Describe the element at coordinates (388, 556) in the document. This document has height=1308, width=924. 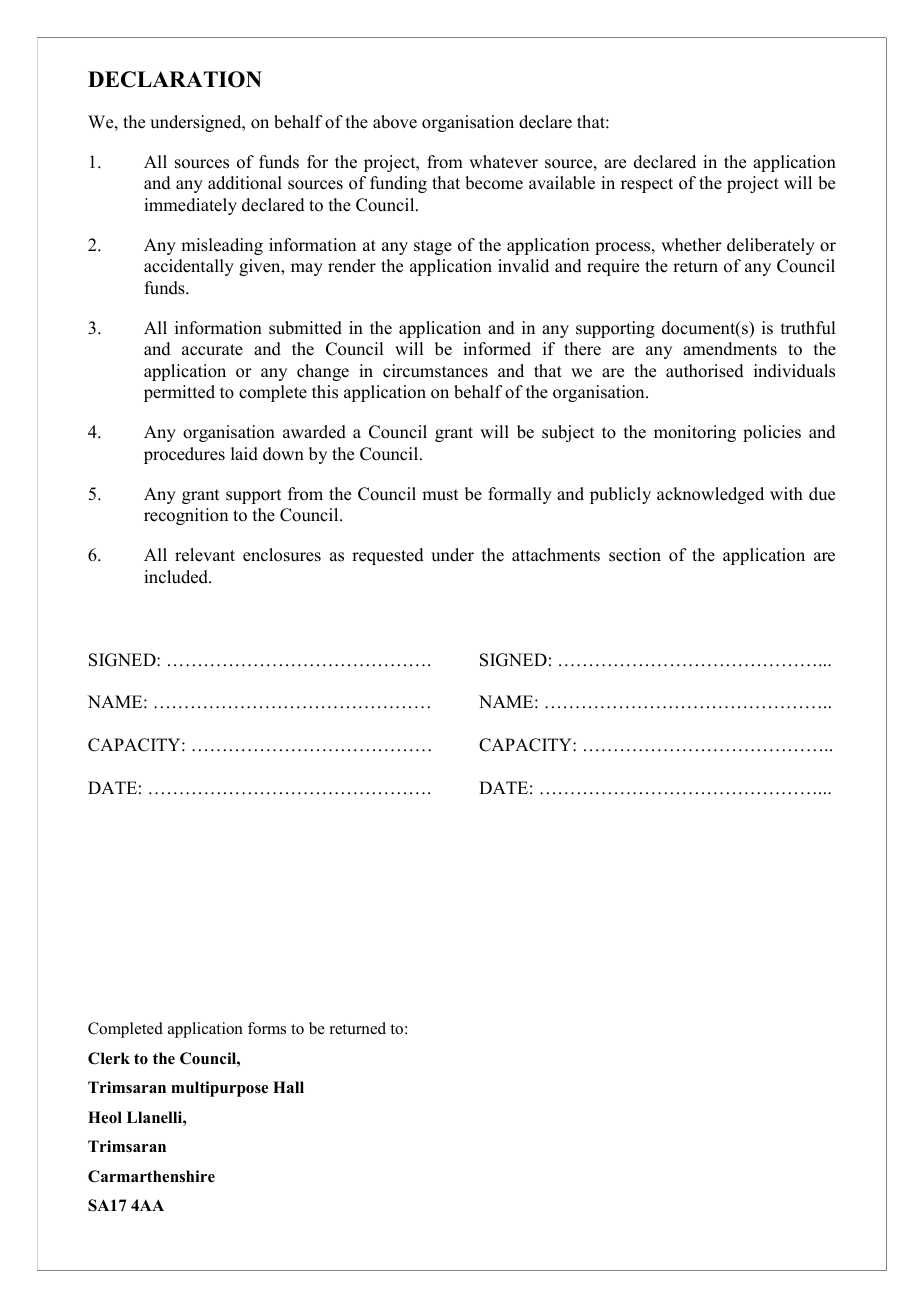
I see `requested` at that location.
